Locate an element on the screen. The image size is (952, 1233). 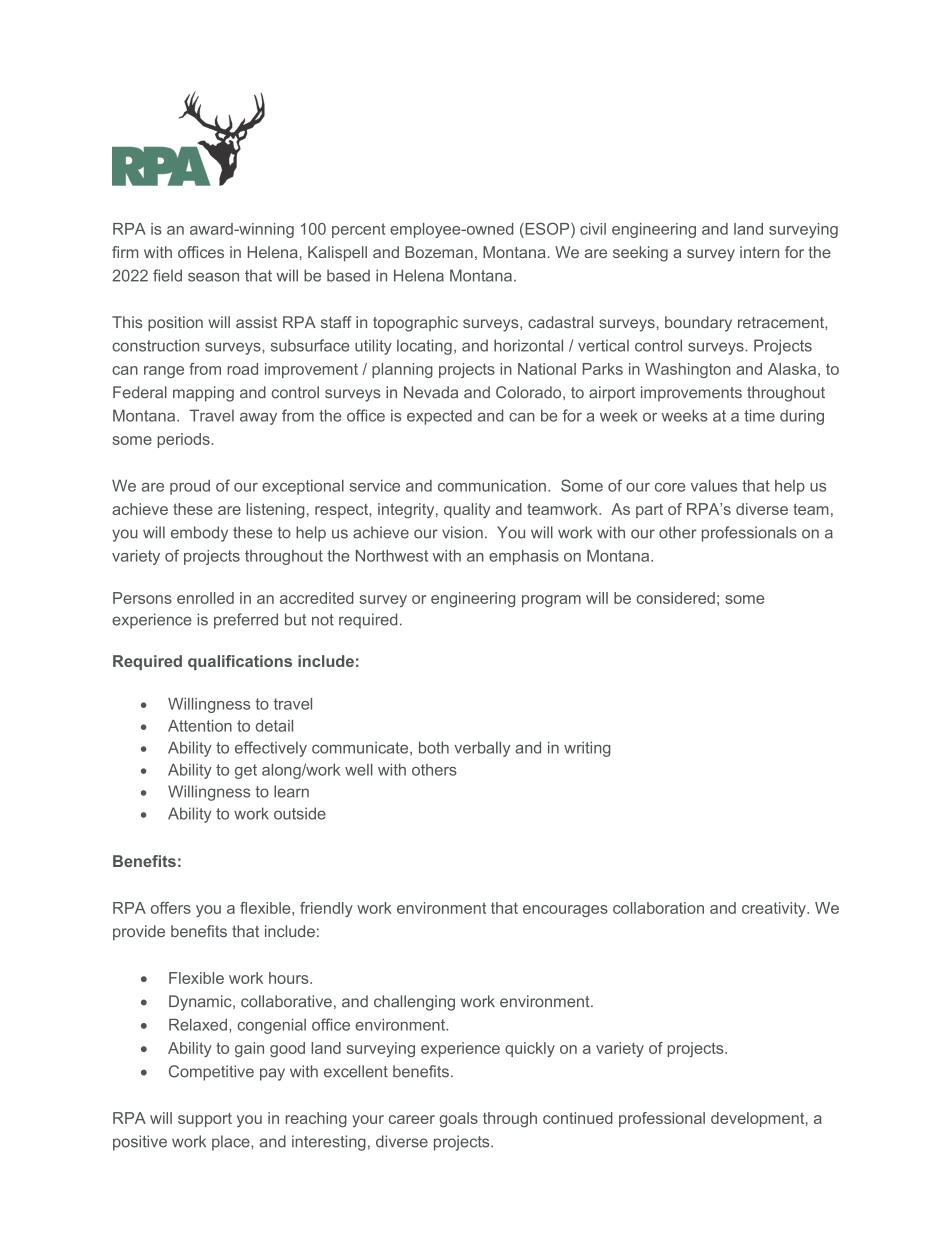
goals is located at coordinates (458, 1120).
